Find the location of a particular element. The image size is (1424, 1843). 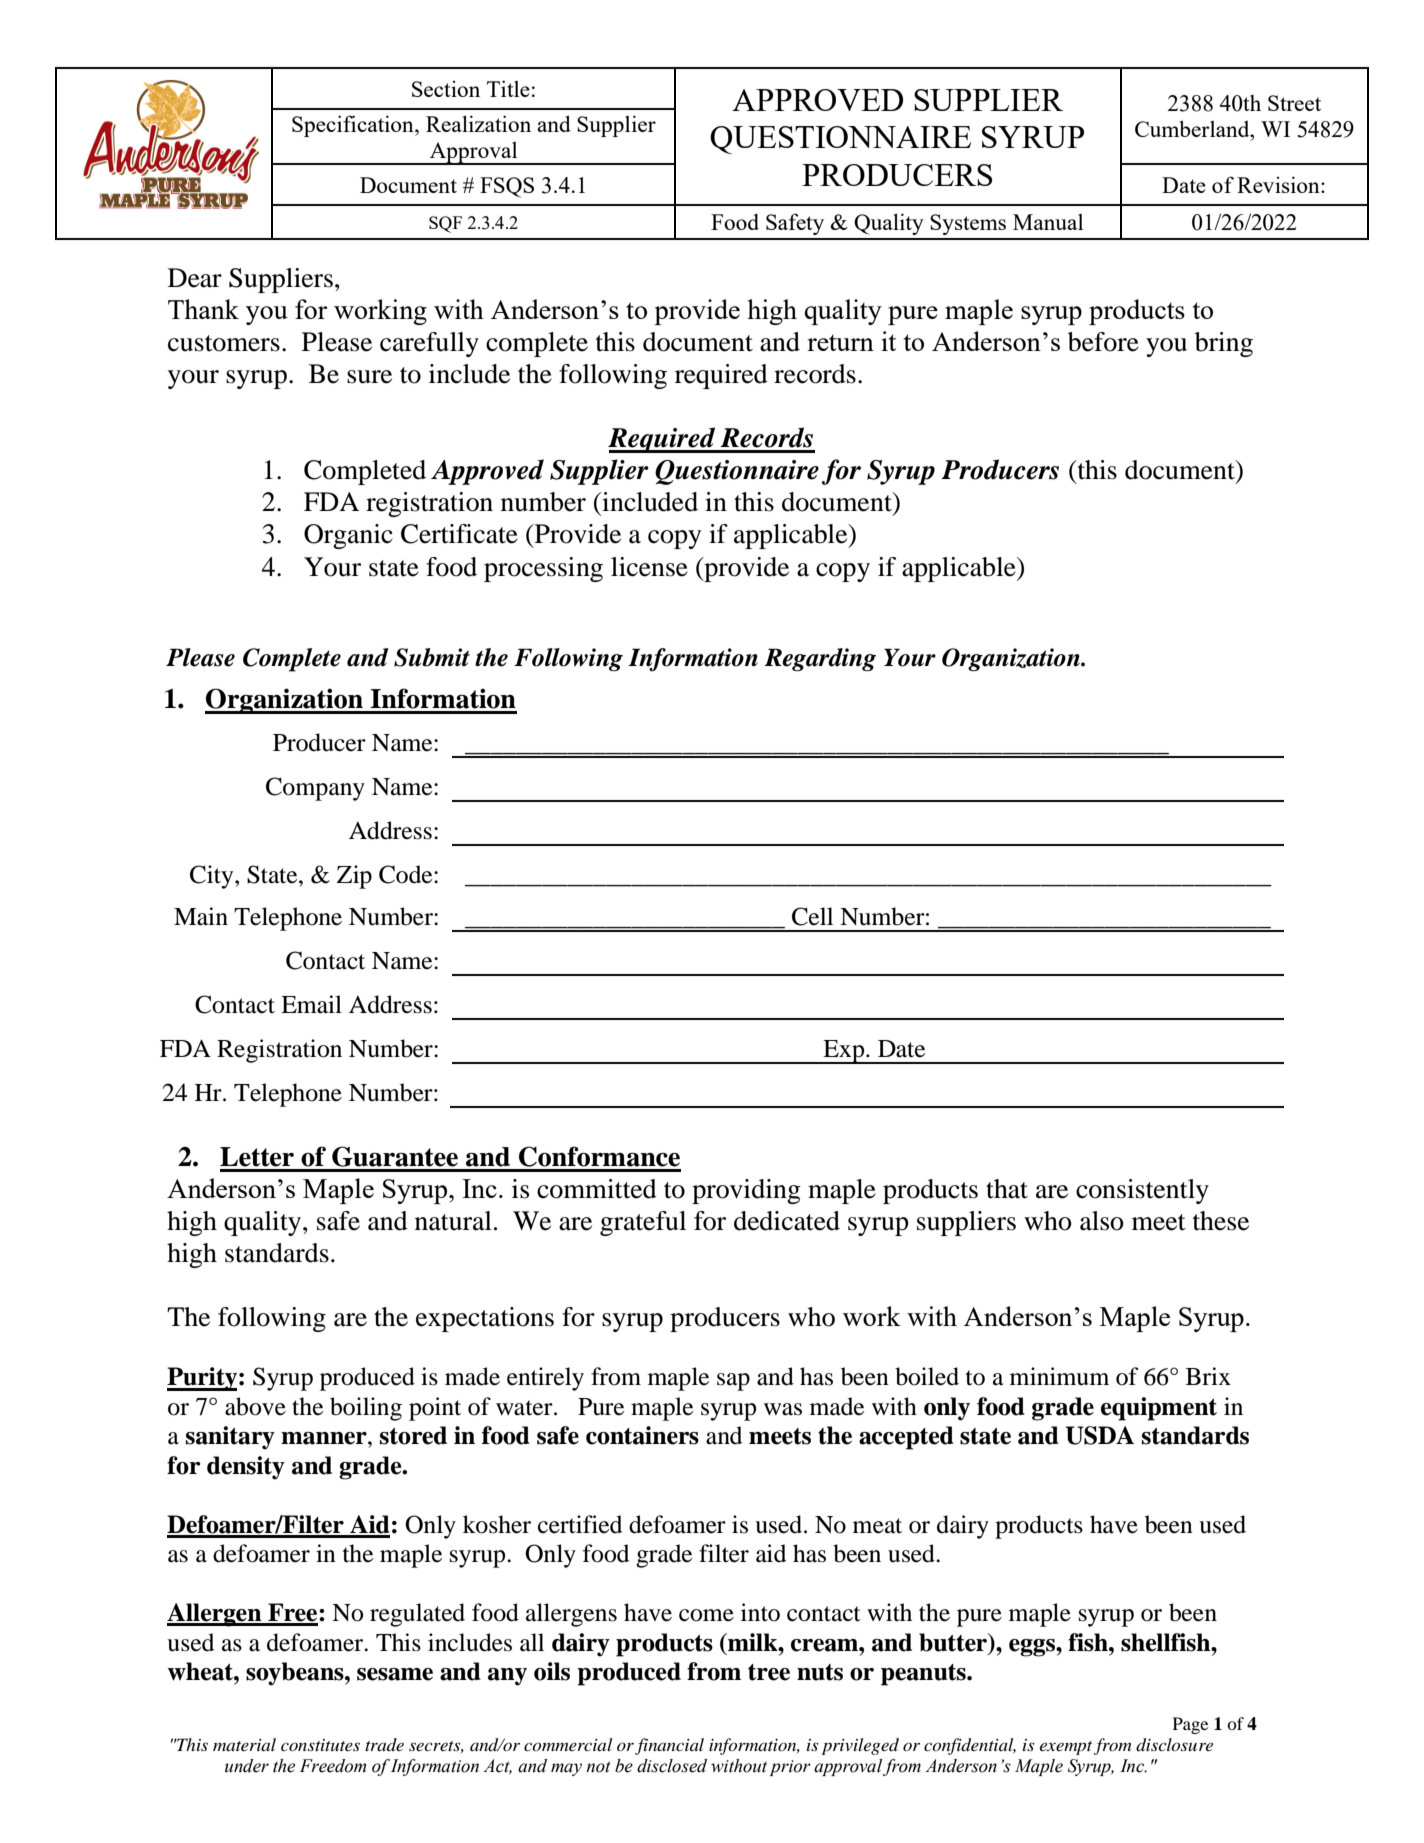

boiling is located at coordinates (366, 1409).
